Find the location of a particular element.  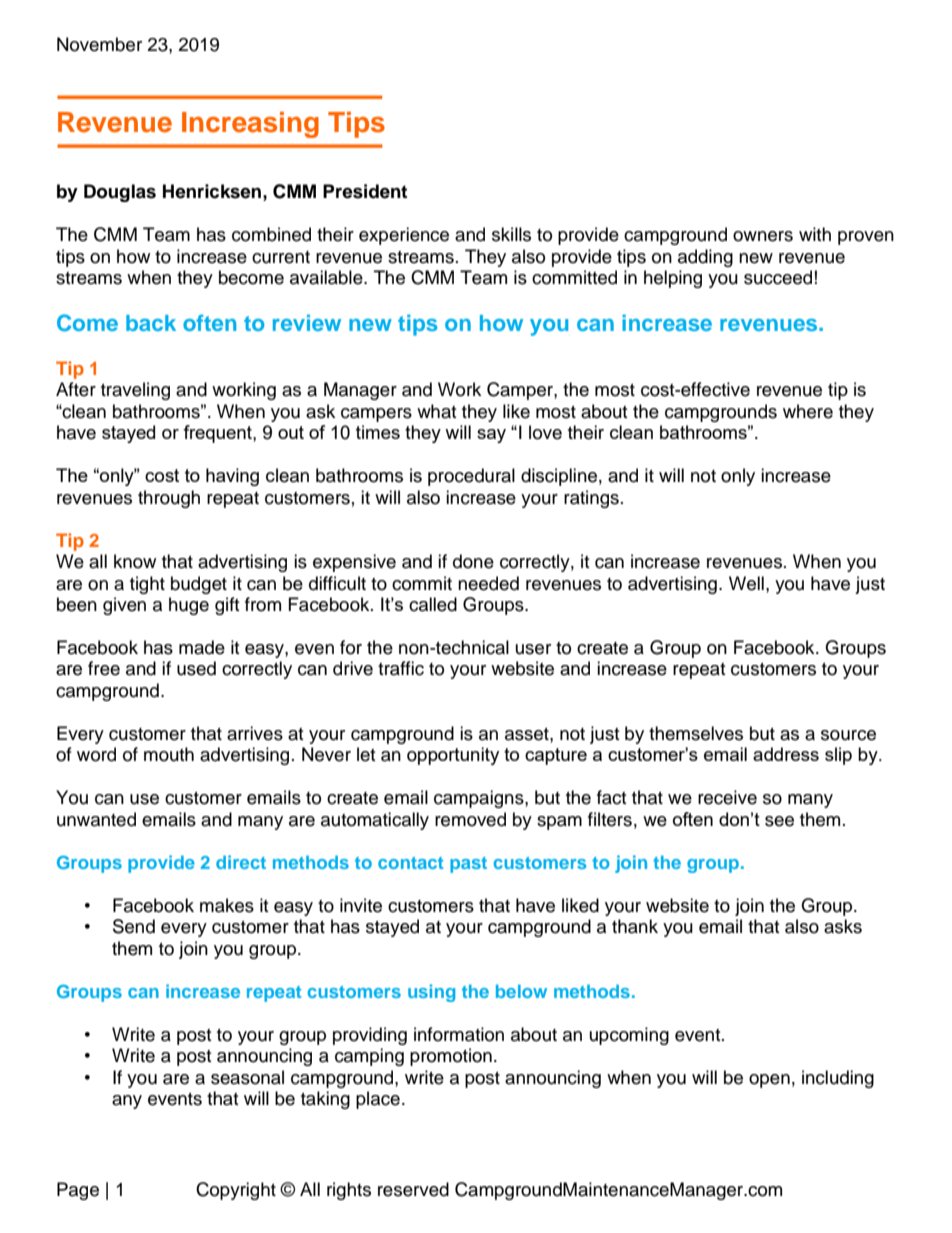

November is located at coordinates (99, 44).
